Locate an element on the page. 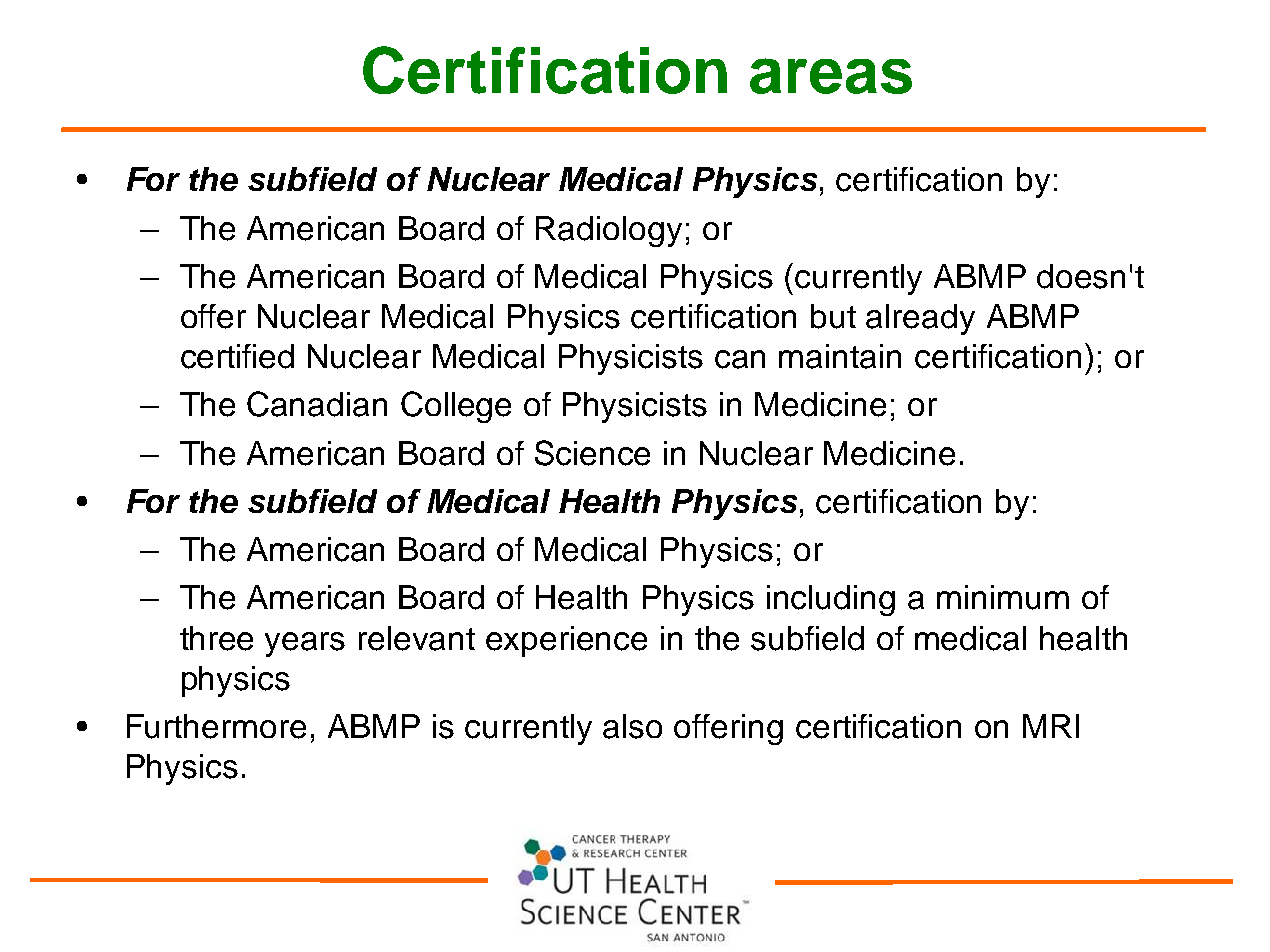 Image resolution: width=1270 pixels, height=952 pixels. already is located at coordinates (920, 319).
